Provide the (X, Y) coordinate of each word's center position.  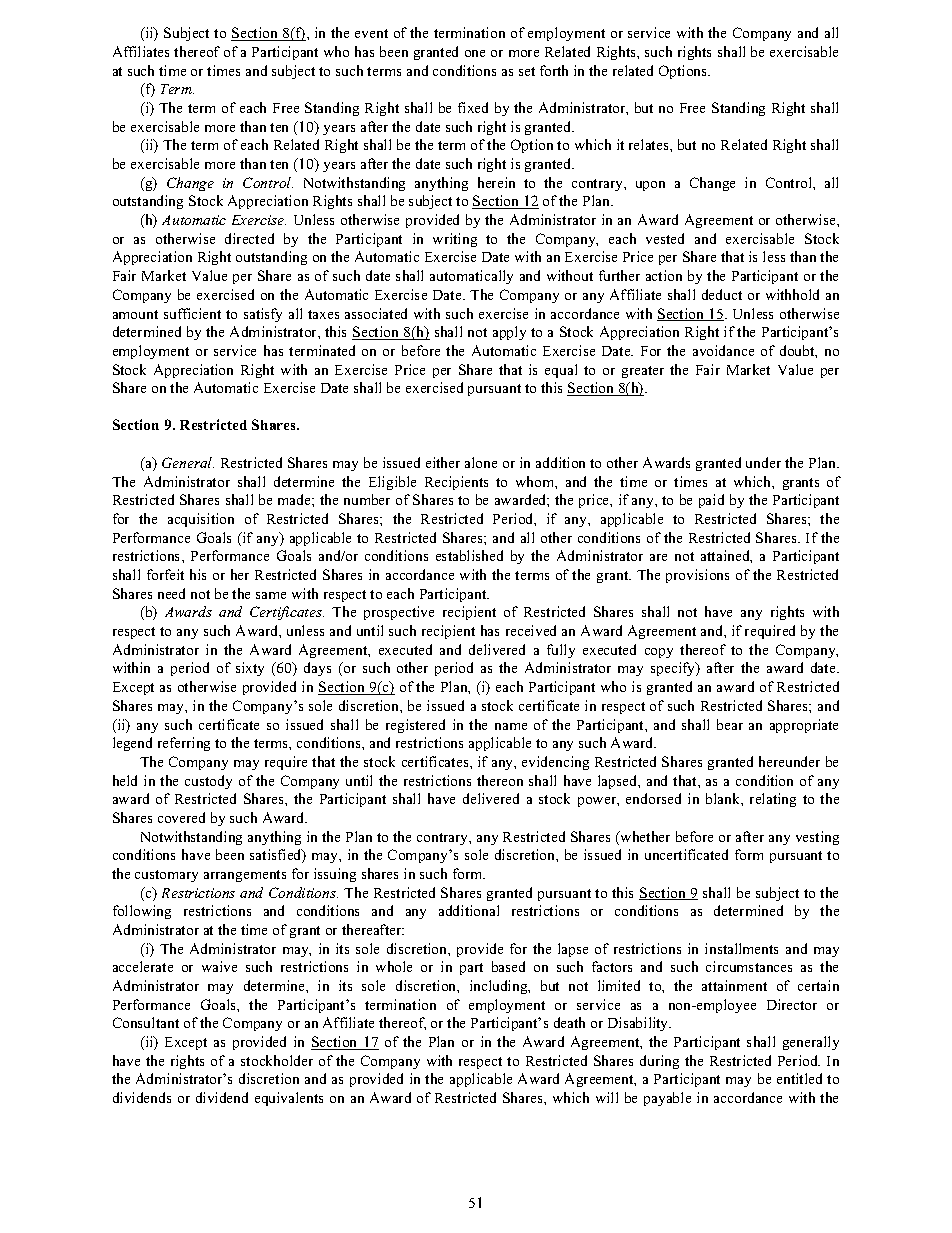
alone (481, 462)
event (371, 33)
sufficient (192, 313)
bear (730, 724)
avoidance (723, 350)
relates (650, 144)
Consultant (146, 1022)
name (511, 726)
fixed (473, 107)
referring (184, 744)
